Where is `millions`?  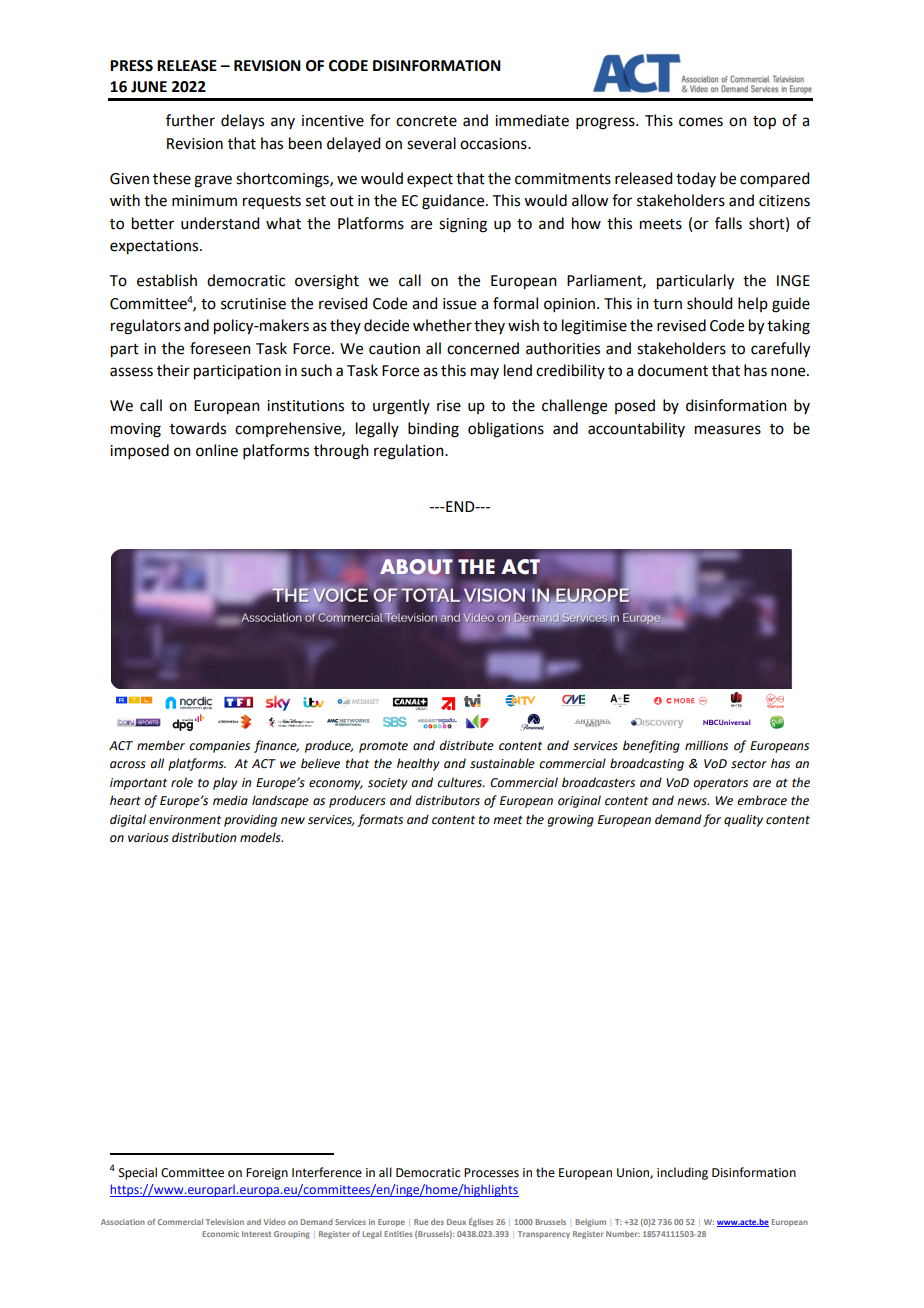 millions is located at coordinates (706, 745).
